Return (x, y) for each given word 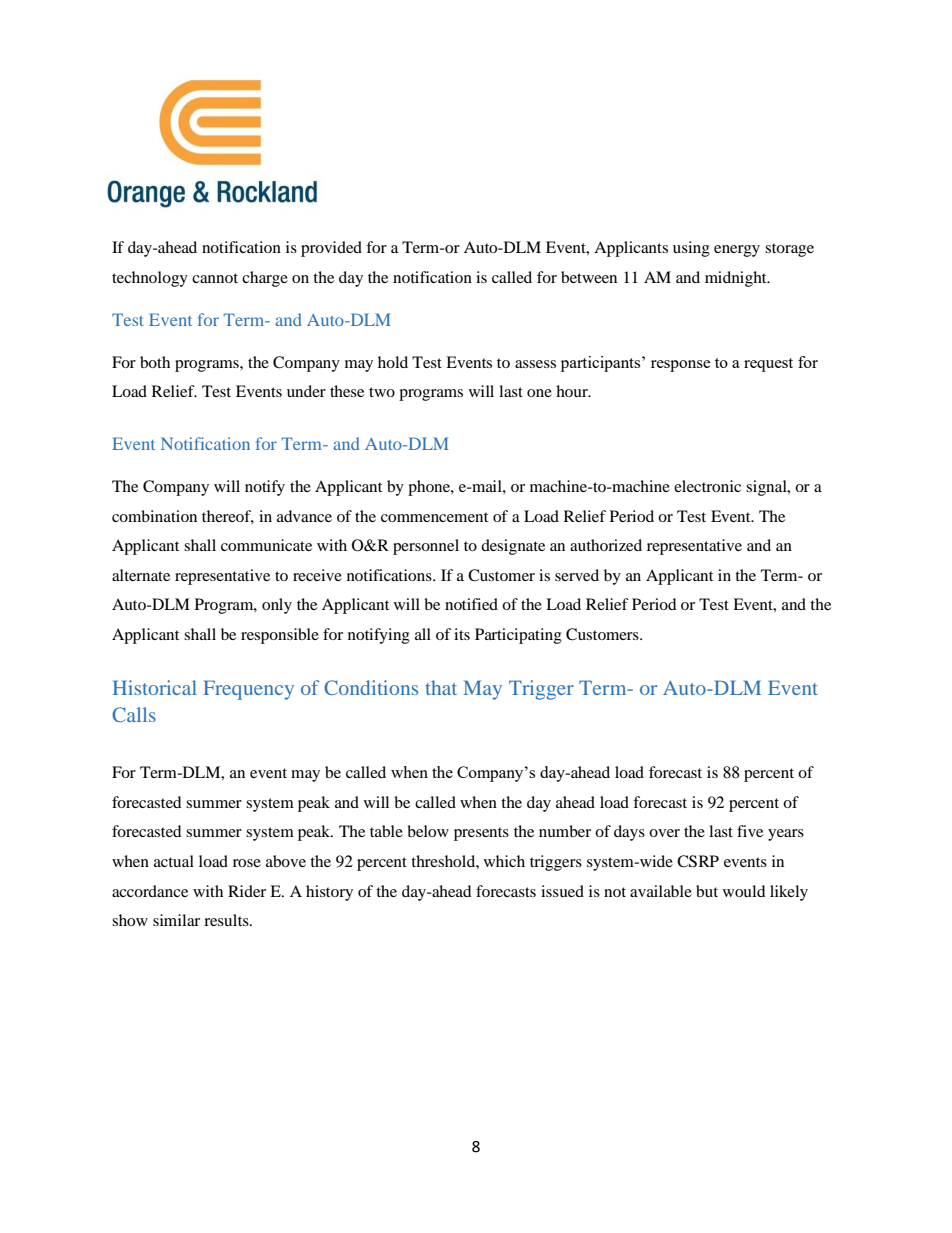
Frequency (248, 690)
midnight (737, 279)
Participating (518, 636)
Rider (247, 891)
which (504, 861)
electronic (707, 486)
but (707, 891)
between (589, 277)
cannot (215, 278)
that (441, 687)
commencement (434, 517)
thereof (228, 517)
